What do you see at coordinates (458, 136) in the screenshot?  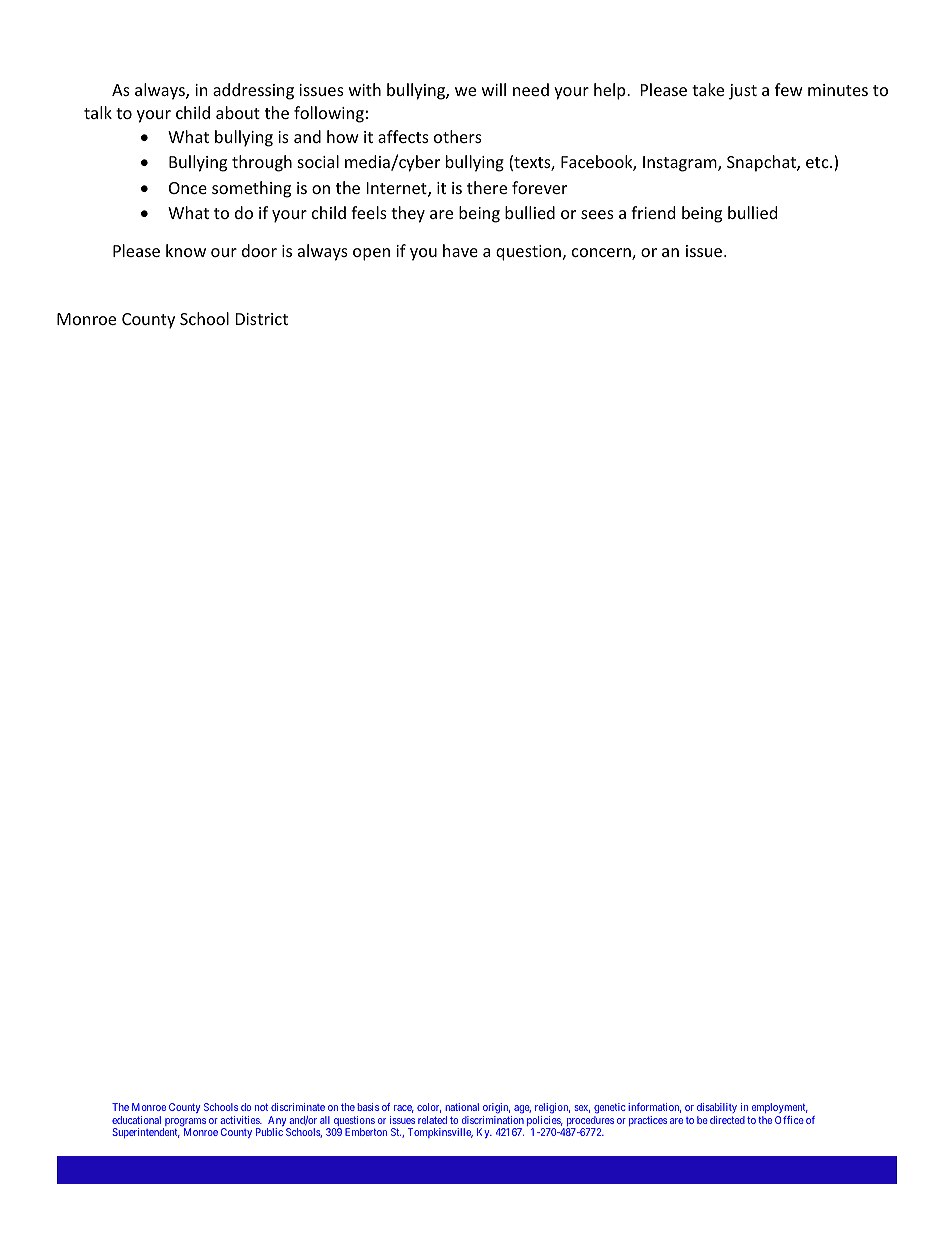 I see `others` at bounding box center [458, 136].
